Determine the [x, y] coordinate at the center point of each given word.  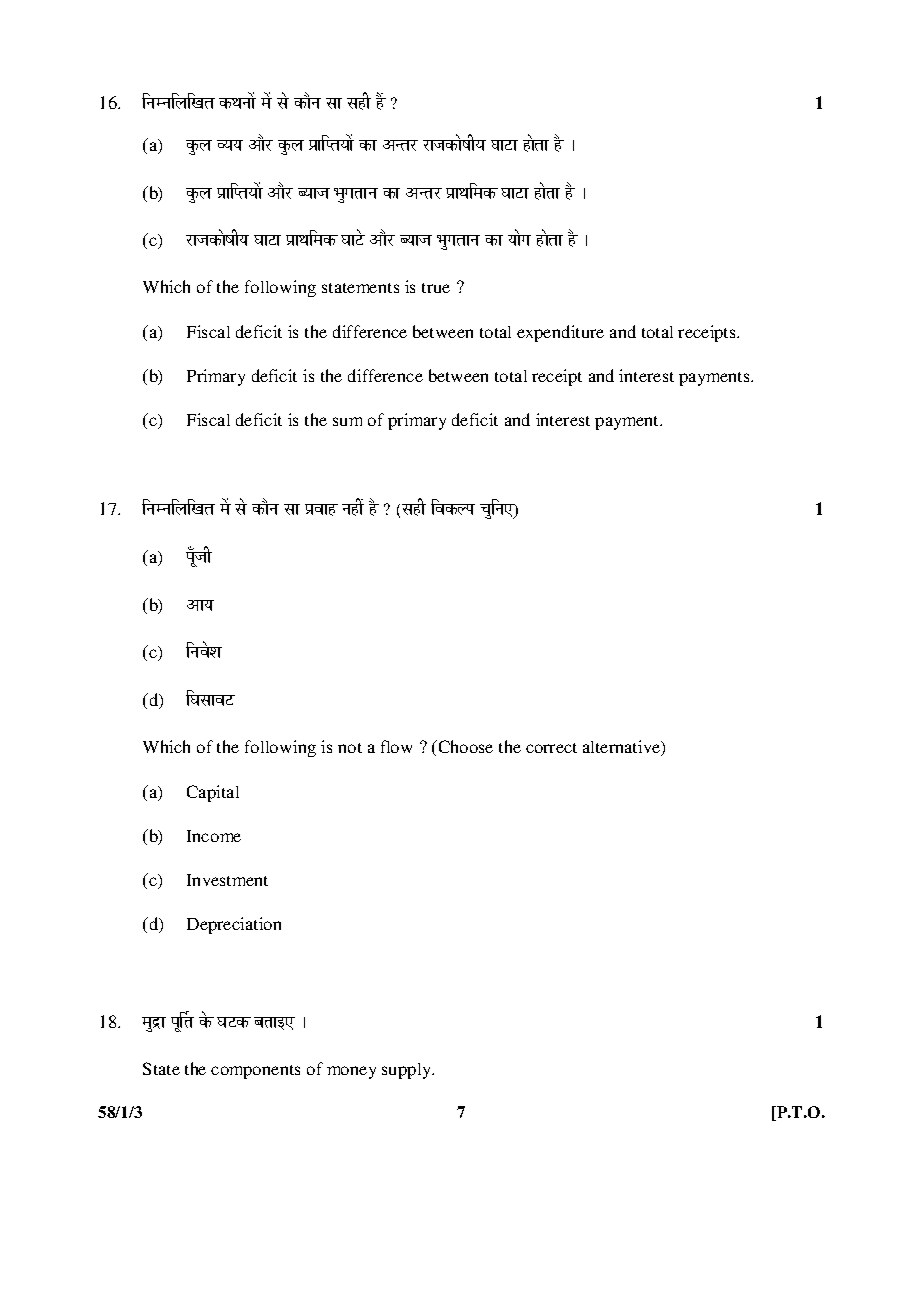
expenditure [560, 333]
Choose [464, 746]
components [255, 1072]
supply [408, 1071]
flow [396, 746]
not [350, 748]
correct [551, 748]
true [436, 288]
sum [347, 421]
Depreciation [234, 925]
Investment [227, 880]
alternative [623, 748]
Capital [213, 793]
